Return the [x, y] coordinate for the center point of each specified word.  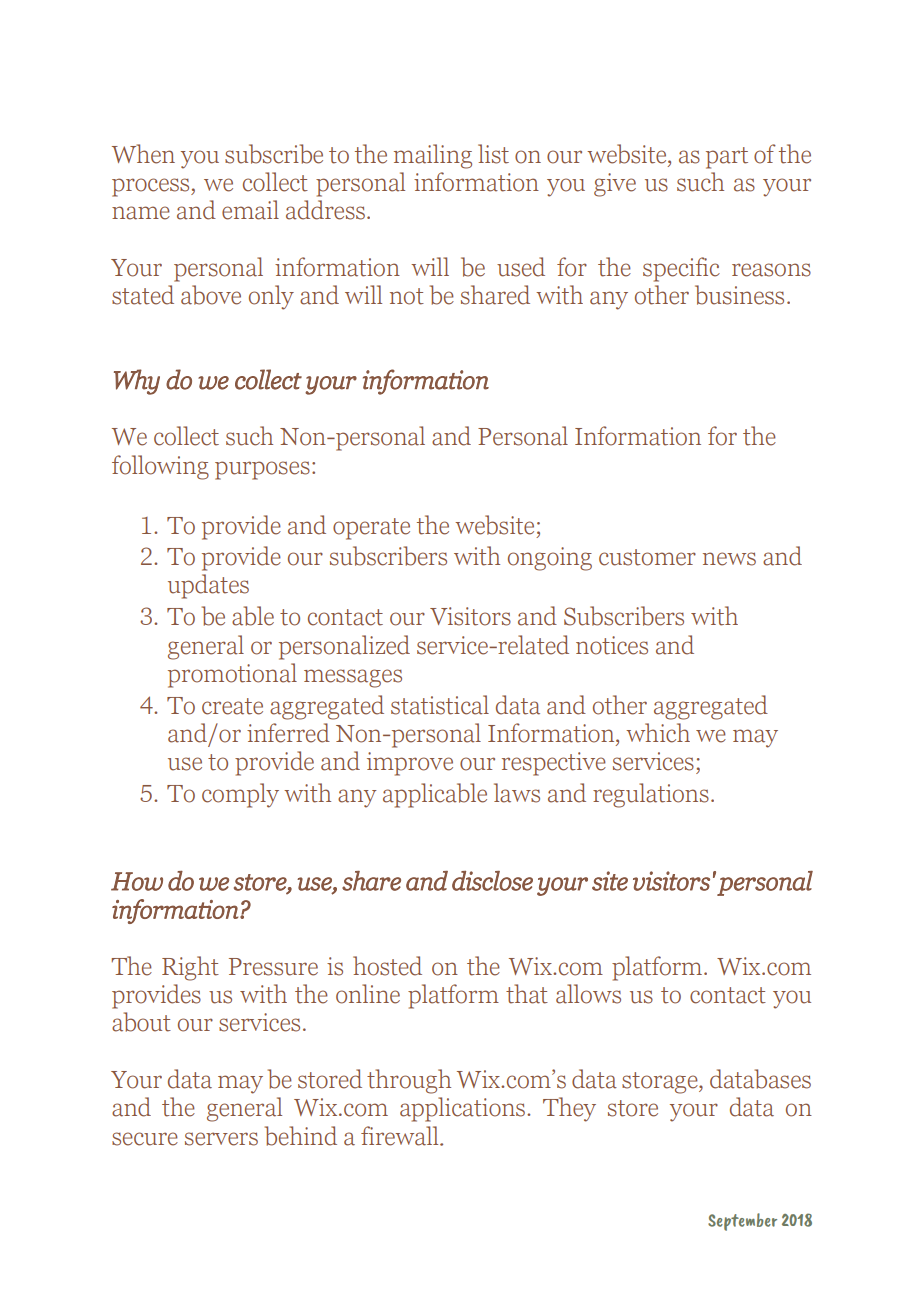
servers [221, 1139]
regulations [651, 795]
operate [371, 529]
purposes [262, 470]
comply [240, 795]
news [729, 559]
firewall [401, 1136]
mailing [433, 156]
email [250, 210]
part [727, 158]
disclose [492, 881]
